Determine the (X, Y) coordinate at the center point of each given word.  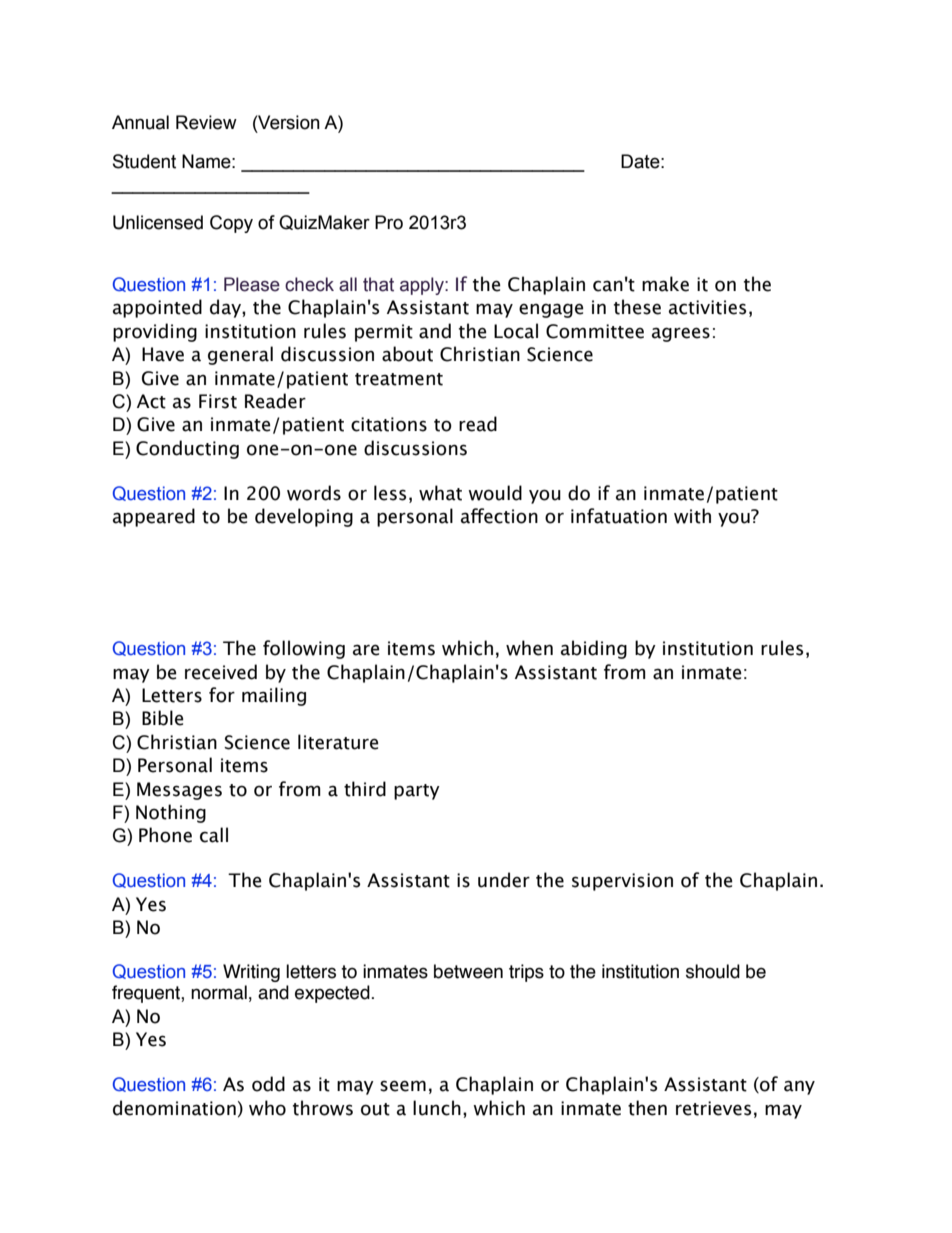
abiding (594, 649)
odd (268, 1084)
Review (206, 122)
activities (707, 307)
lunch (437, 1108)
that (378, 284)
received (221, 672)
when (529, 648)
